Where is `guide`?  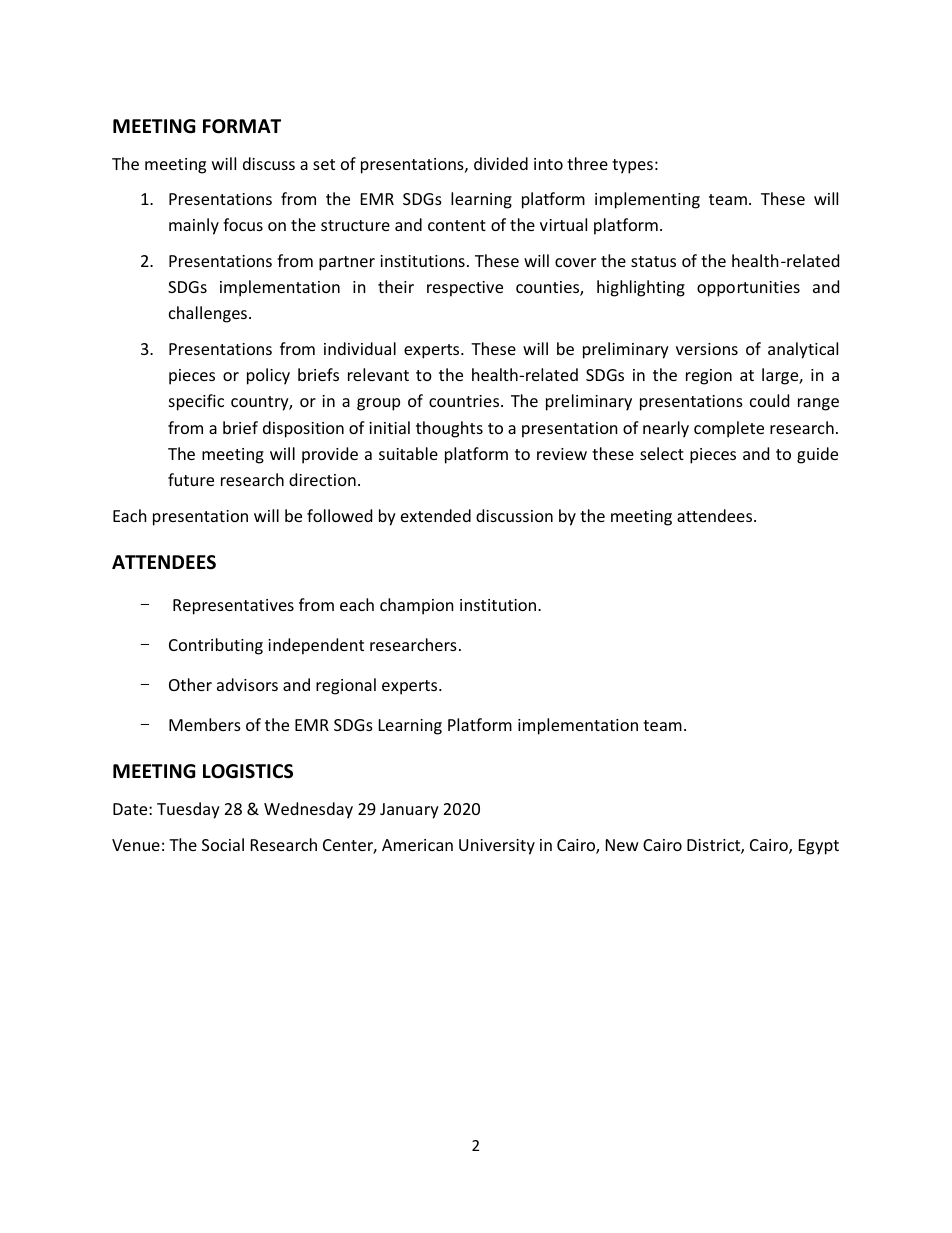
guide is located at coordinates (817, 455).
